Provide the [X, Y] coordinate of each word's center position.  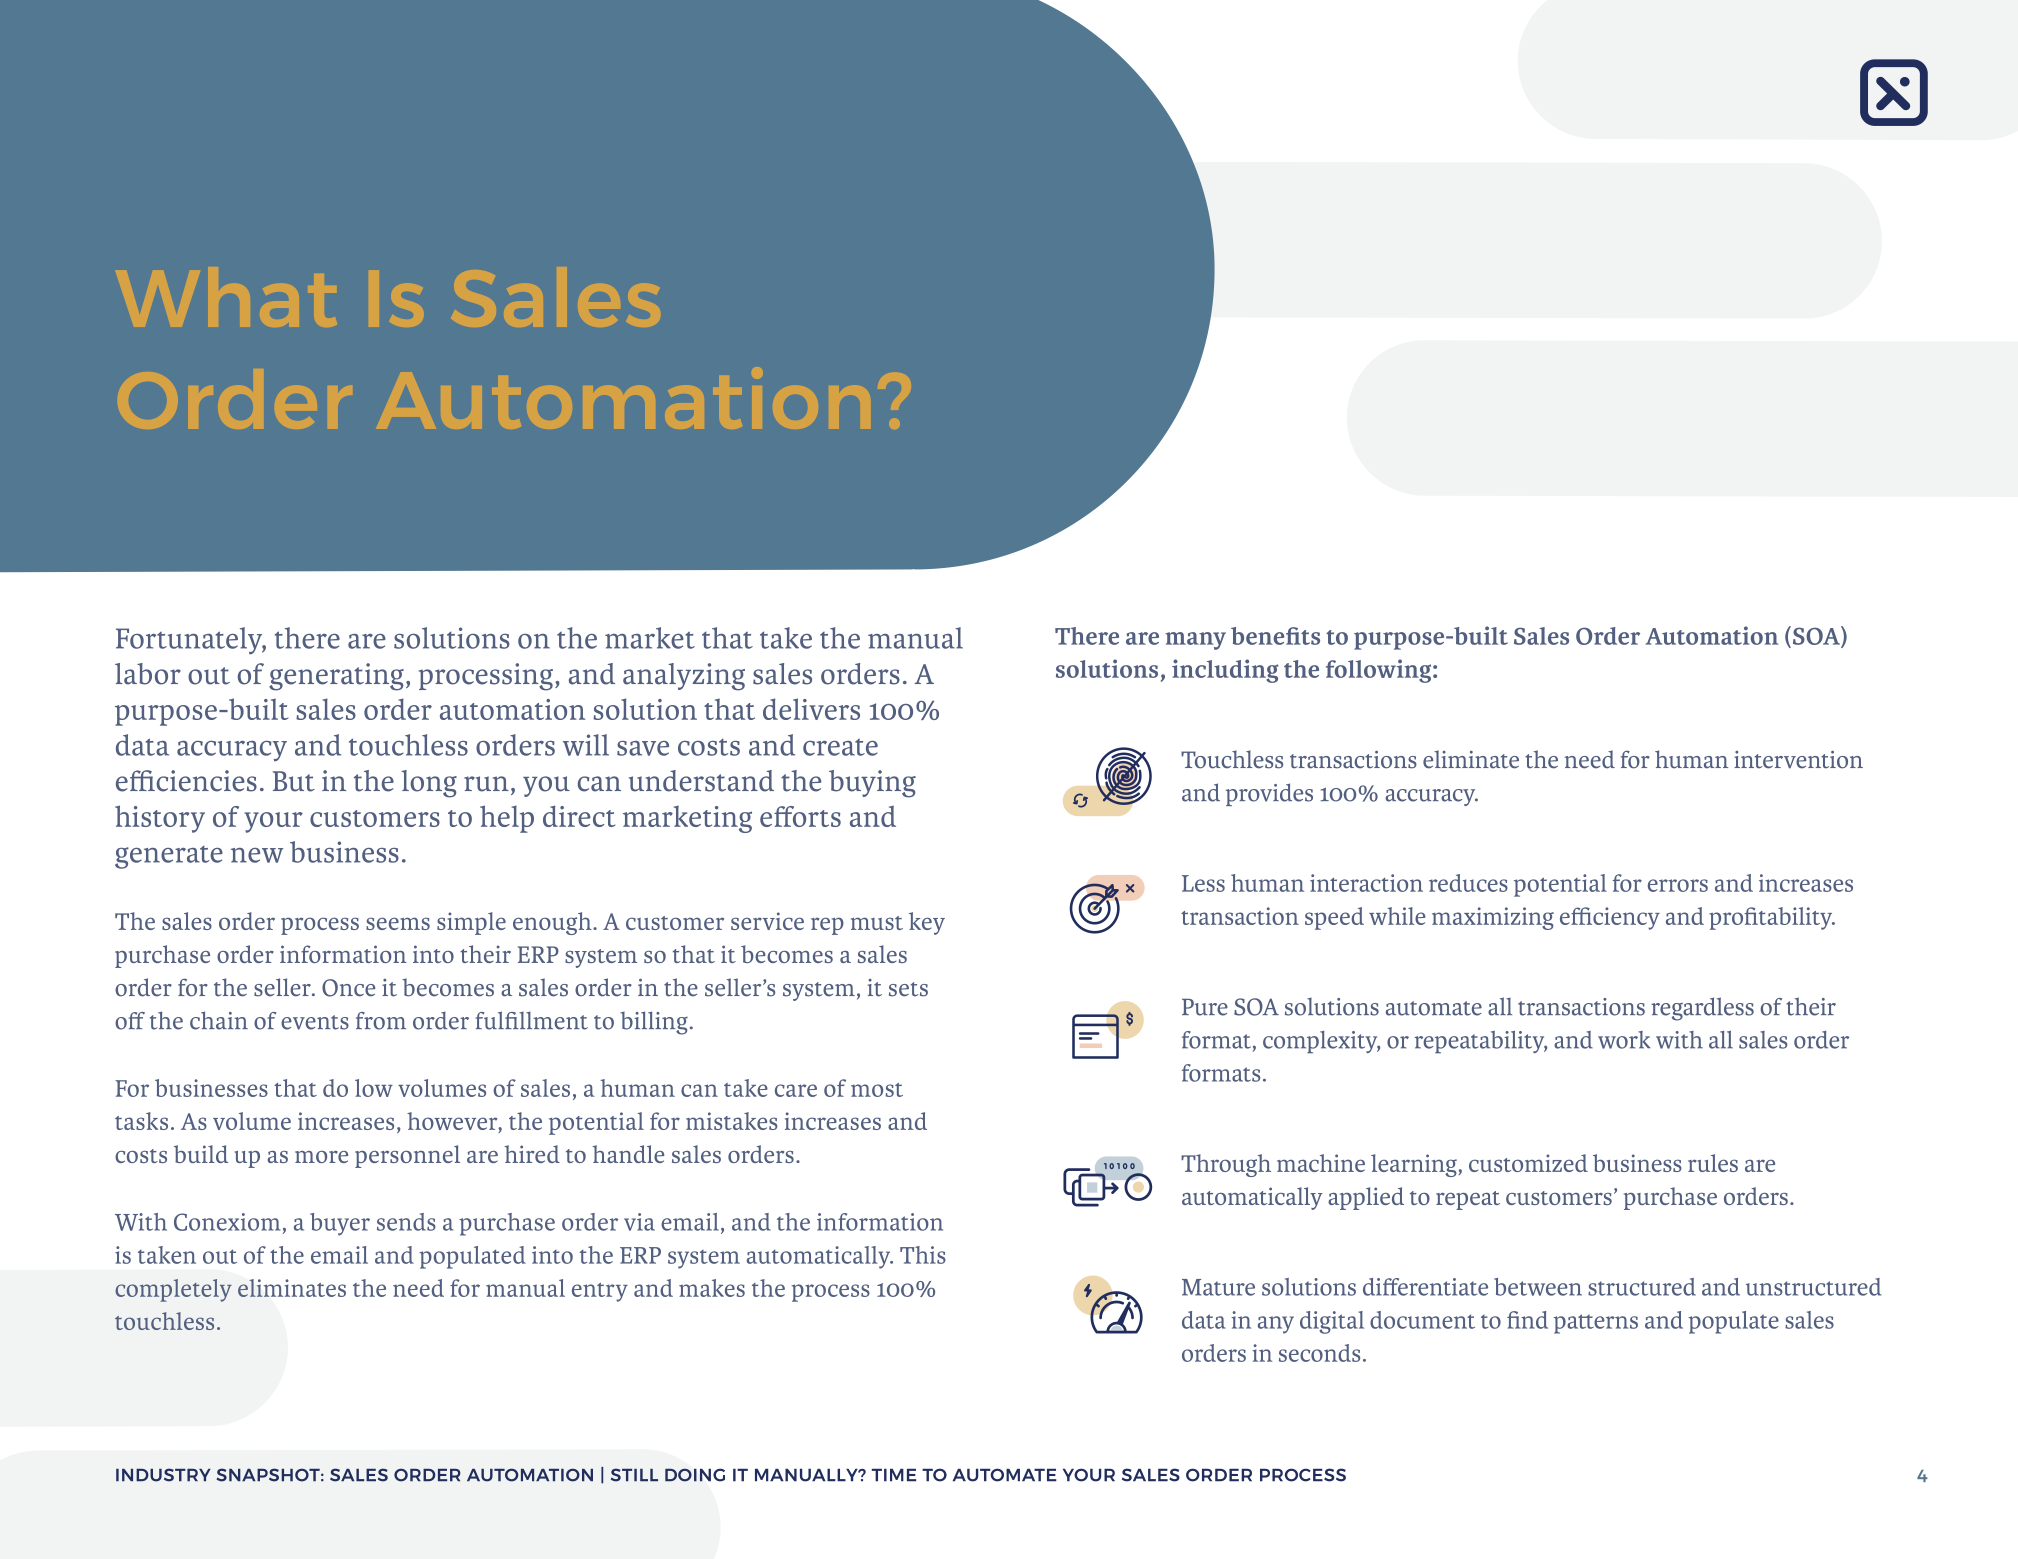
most [877, 1090]
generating [336, 677]
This [923, 1255]
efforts [800, 816]
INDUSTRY [163, 1475]
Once [348, 988]
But [294, 781]
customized [1528, 1163]
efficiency [1610, 918]
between [1538, 1287]
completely [173, 1290]
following [1380, 671]
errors [1678, 885]
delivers [811, 709]
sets [908, 989]
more [321, 1157]
